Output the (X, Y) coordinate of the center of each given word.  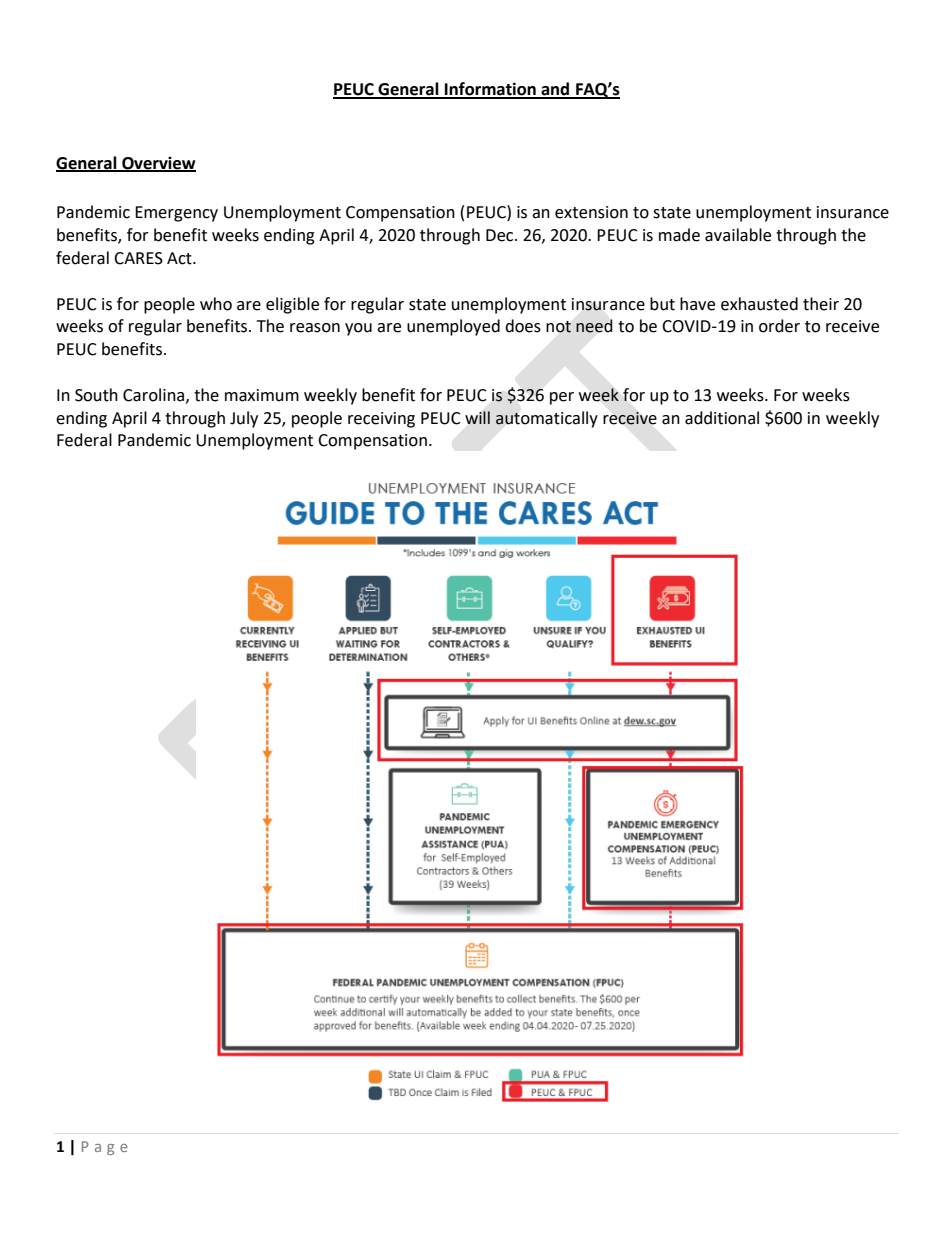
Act (180, 258)
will (477, 417)
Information (490, 90)
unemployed (453, 327)
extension (591, 212)
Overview (158, 164)
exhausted (759, 304)
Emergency (176, 214)
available (738, 235)
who (216, 304)
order (779, 326)
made (679, 235)
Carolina (155, 395)
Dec (501, 235)
